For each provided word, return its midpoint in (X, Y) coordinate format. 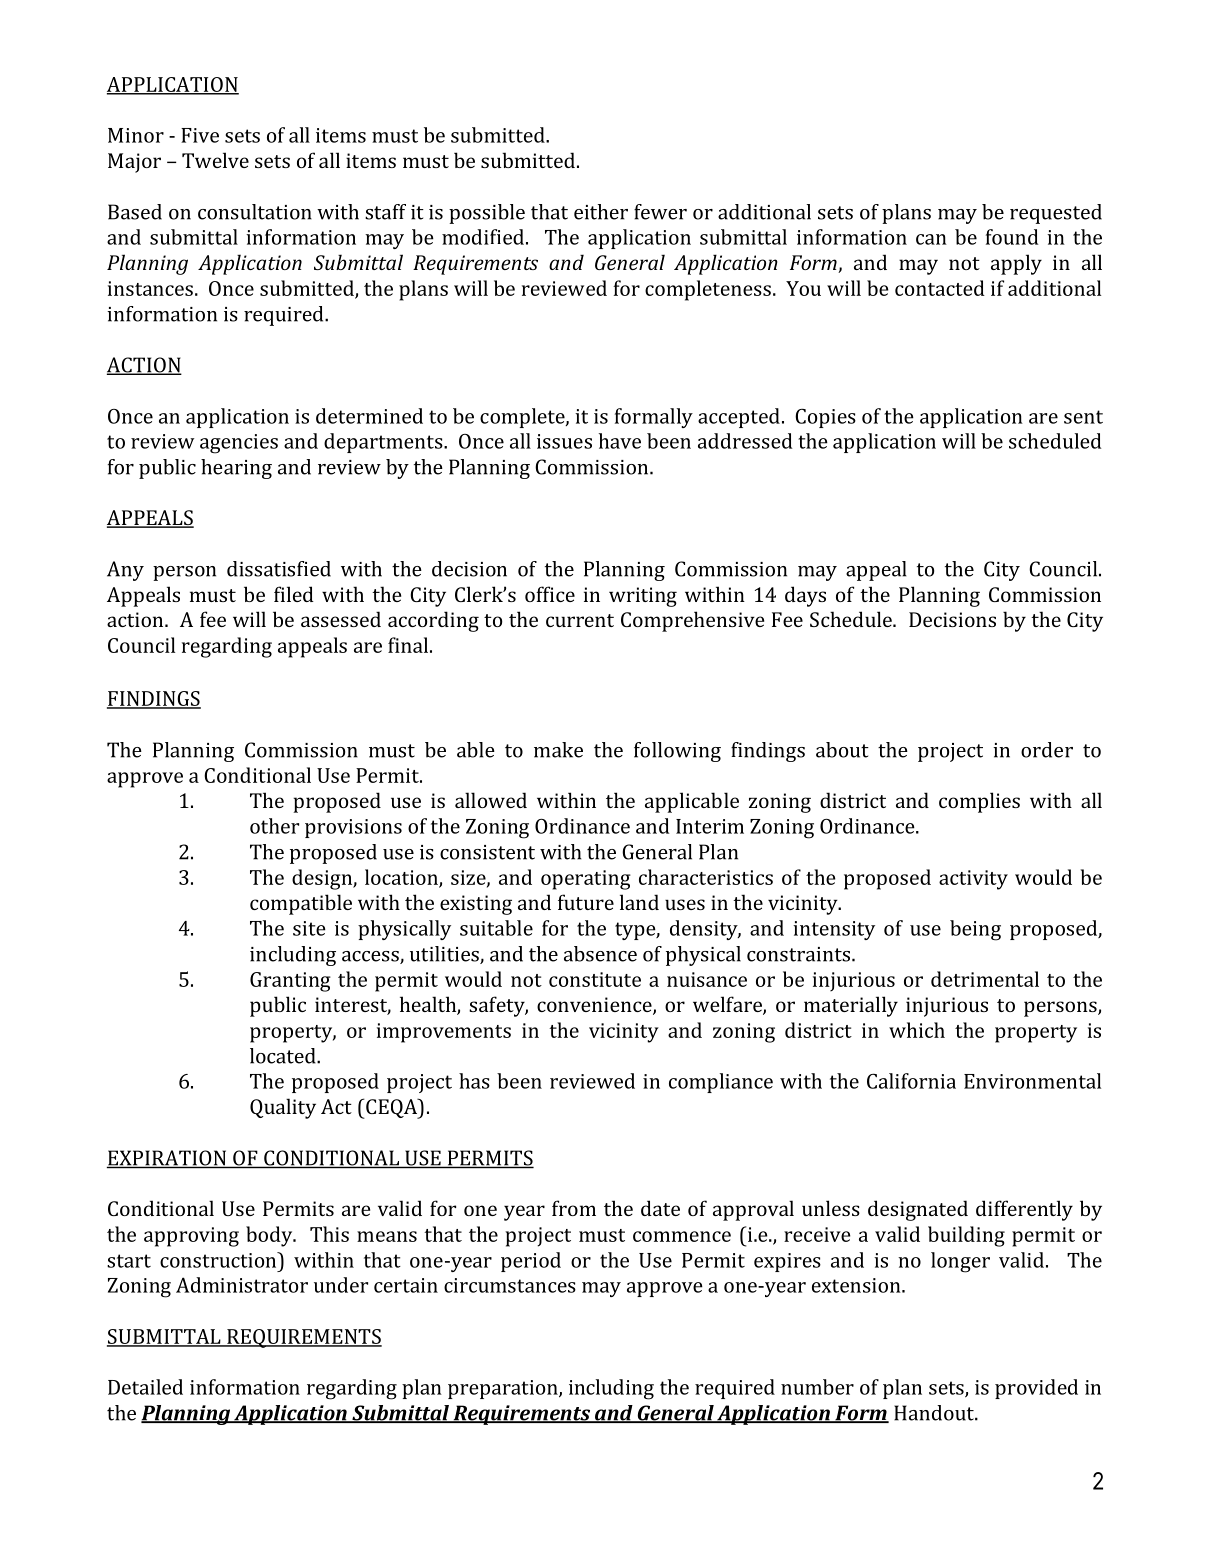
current (580, 620)
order (1047, 750)
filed (294, 594)
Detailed (145, 1387)
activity (973, 880)
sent (1083, 417)
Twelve (215, 160)
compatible (301, 904)
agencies (239, 444)
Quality (283, 1108)
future (586, 902)
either (601, 212)
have (620, 441)
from (574, 1208)
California (911, 1081)
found (1012, 237)
